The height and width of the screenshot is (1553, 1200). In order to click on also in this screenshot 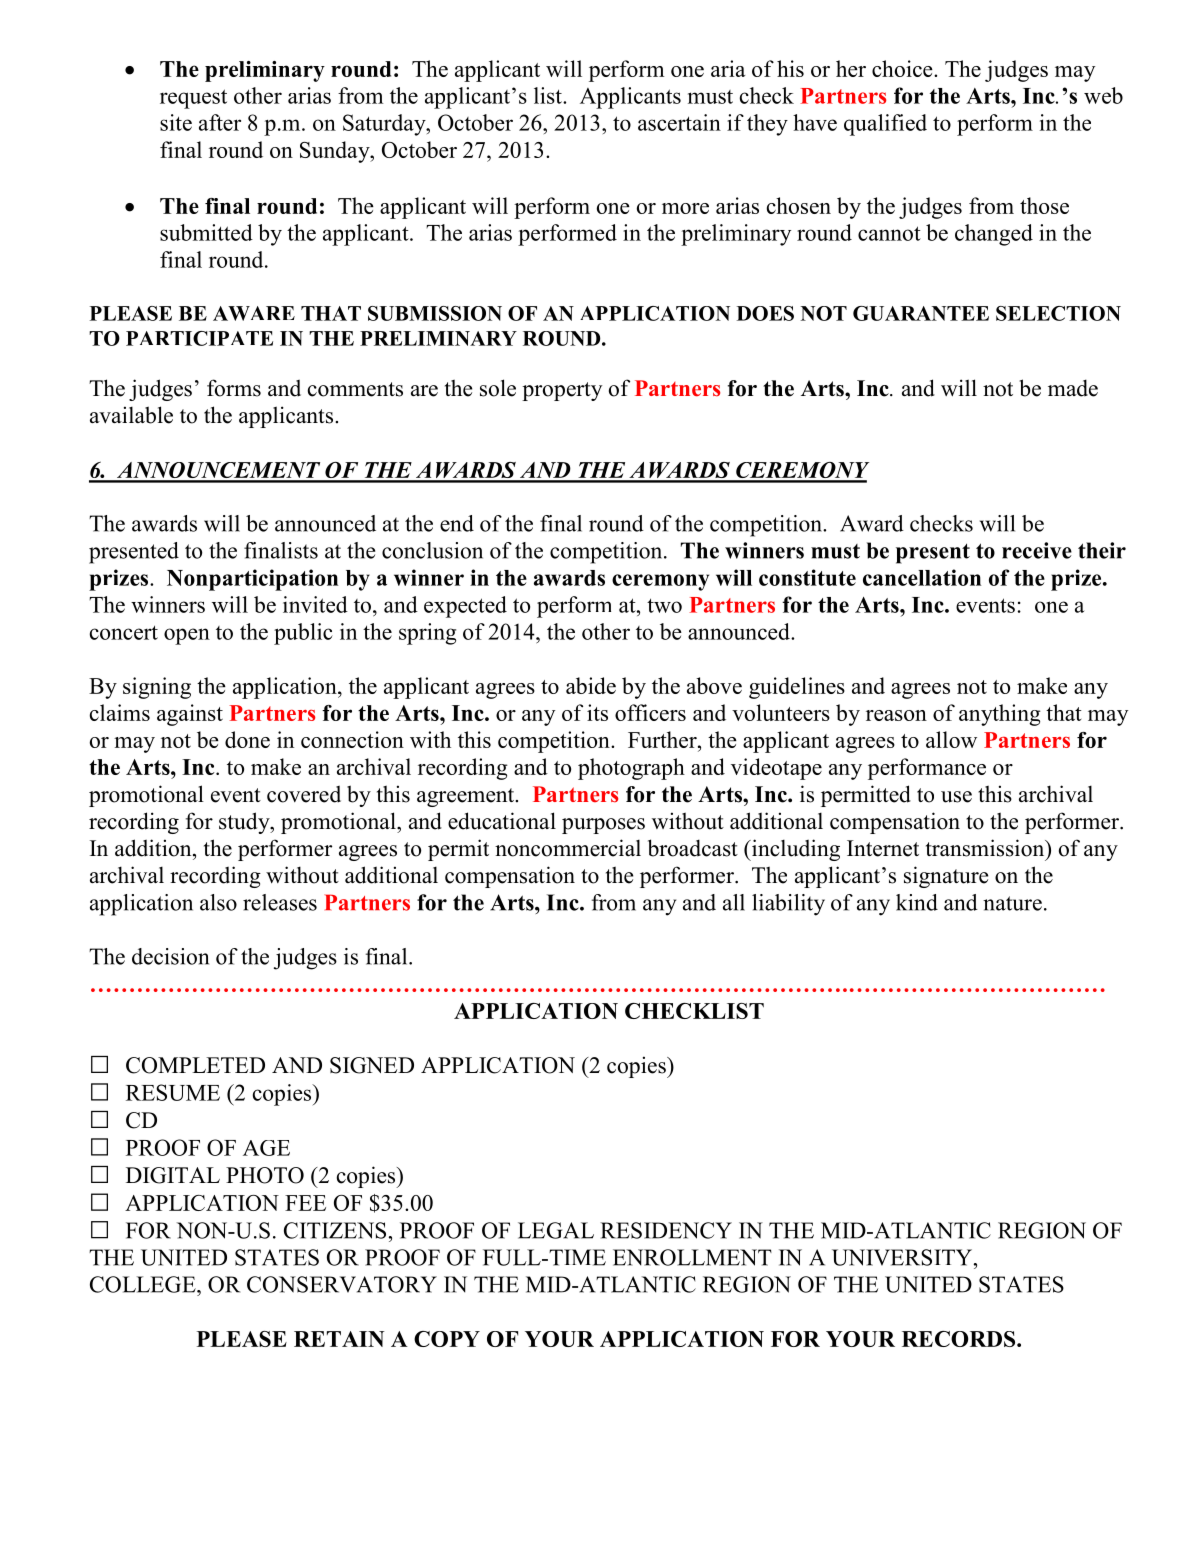, I will do `click(218, 902)`.
